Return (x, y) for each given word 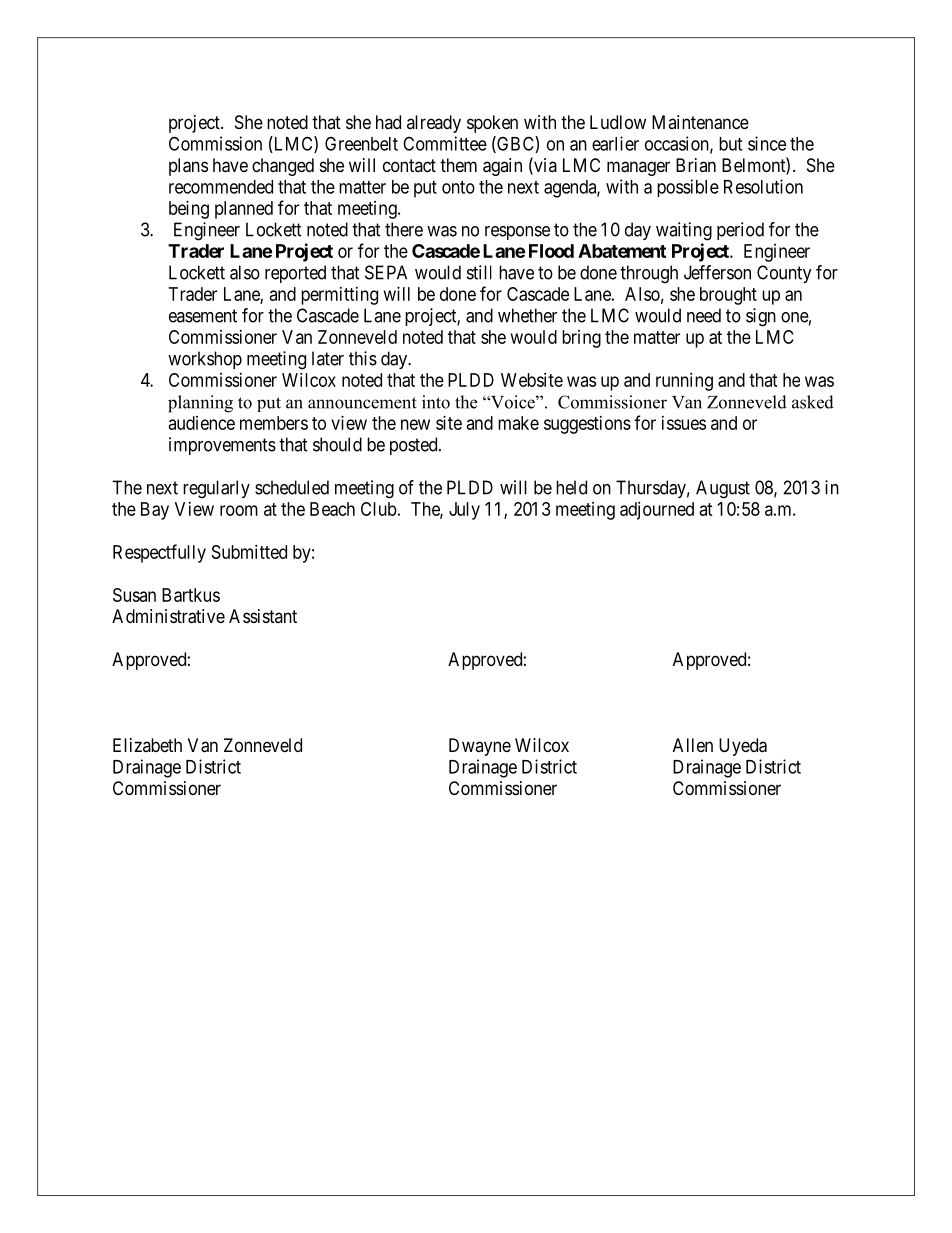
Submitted (249, 552)
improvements (222, 446)
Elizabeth (147, 745)
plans (188, 167)
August (723, 489)
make (518, 423)
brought (728, 296)
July (464, 511)
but (730, 144)
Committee (445, 143)
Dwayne (480, 747)
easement (203, 316)
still (479, 272)
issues (684, 423)
